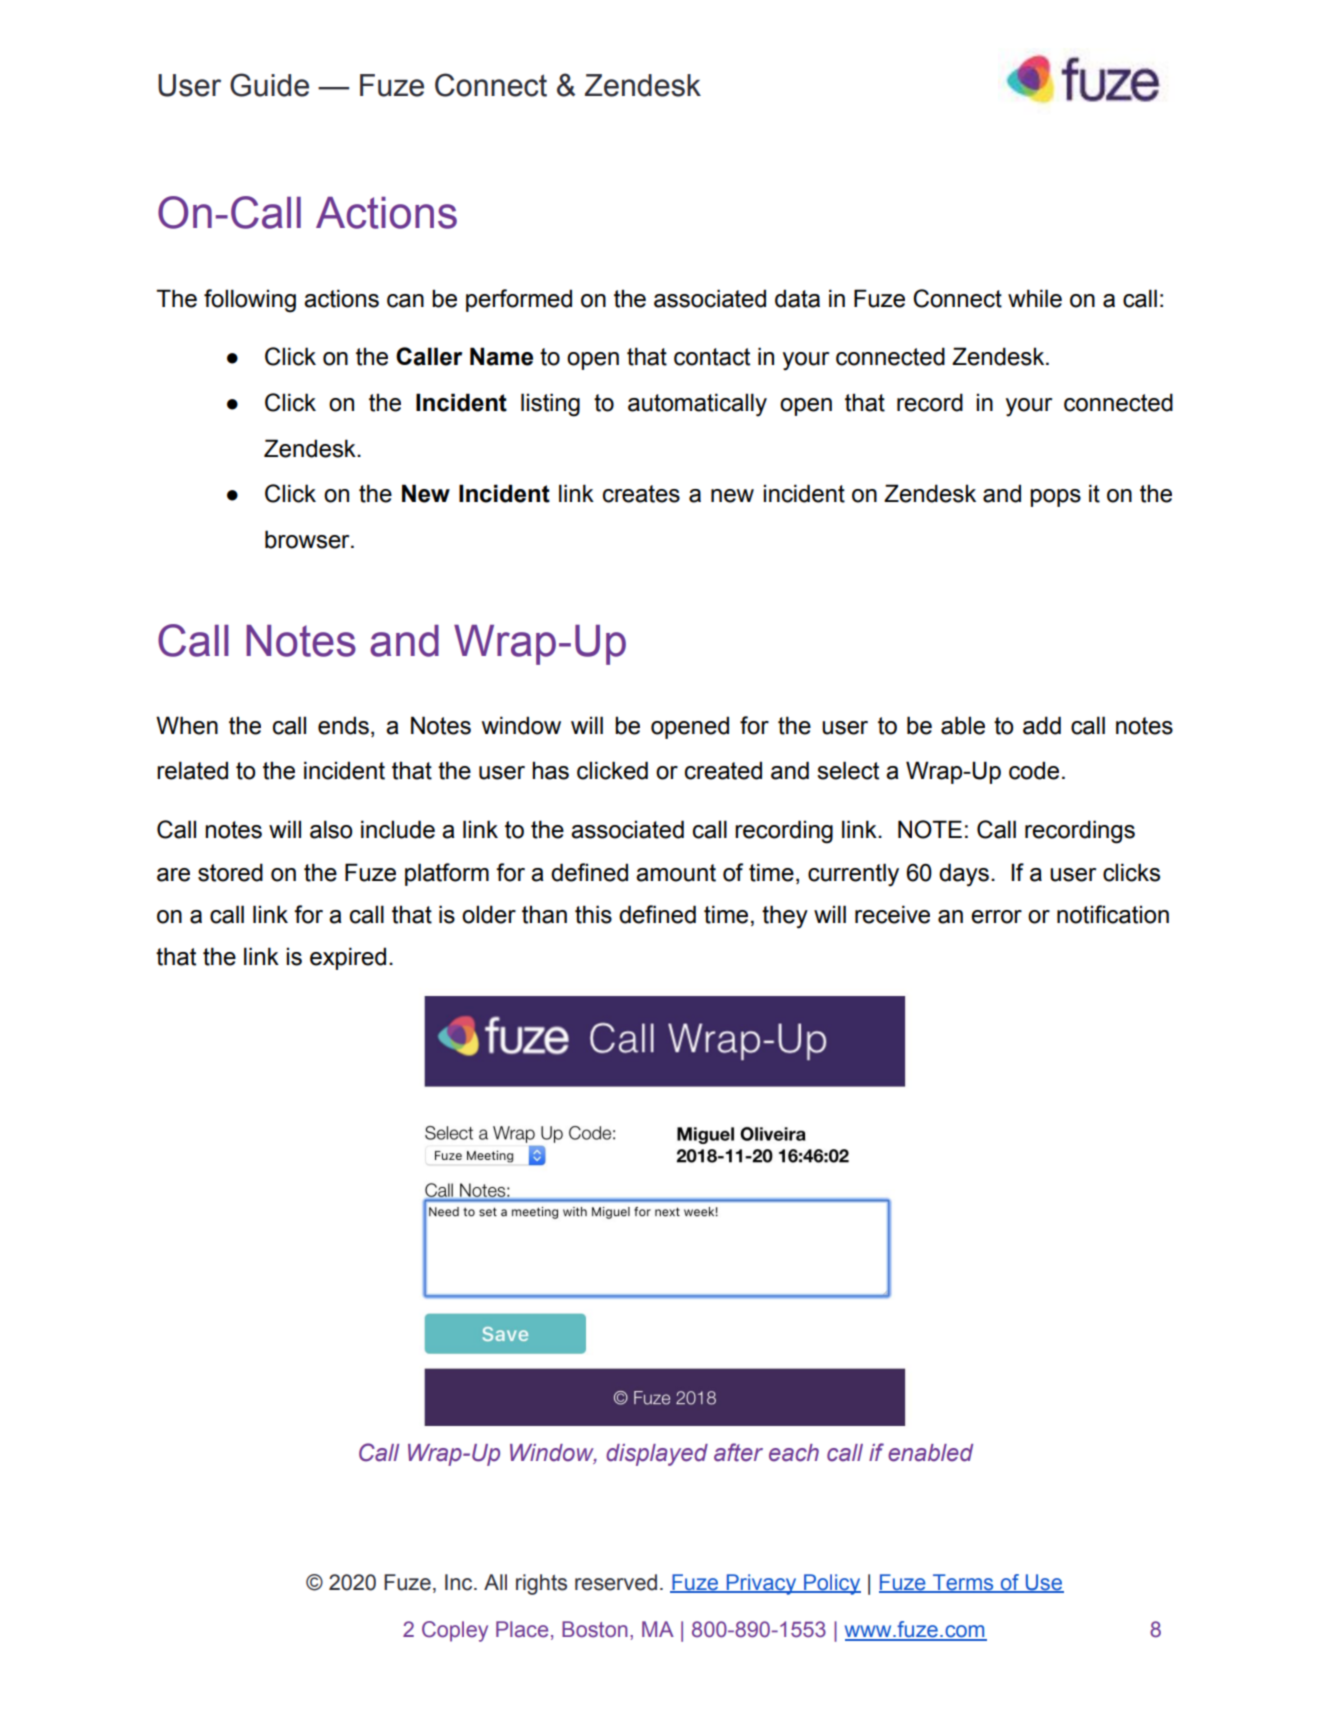  Describe the element at coordinates (519, 300) in the screenshot. I see `performed` at that location.
